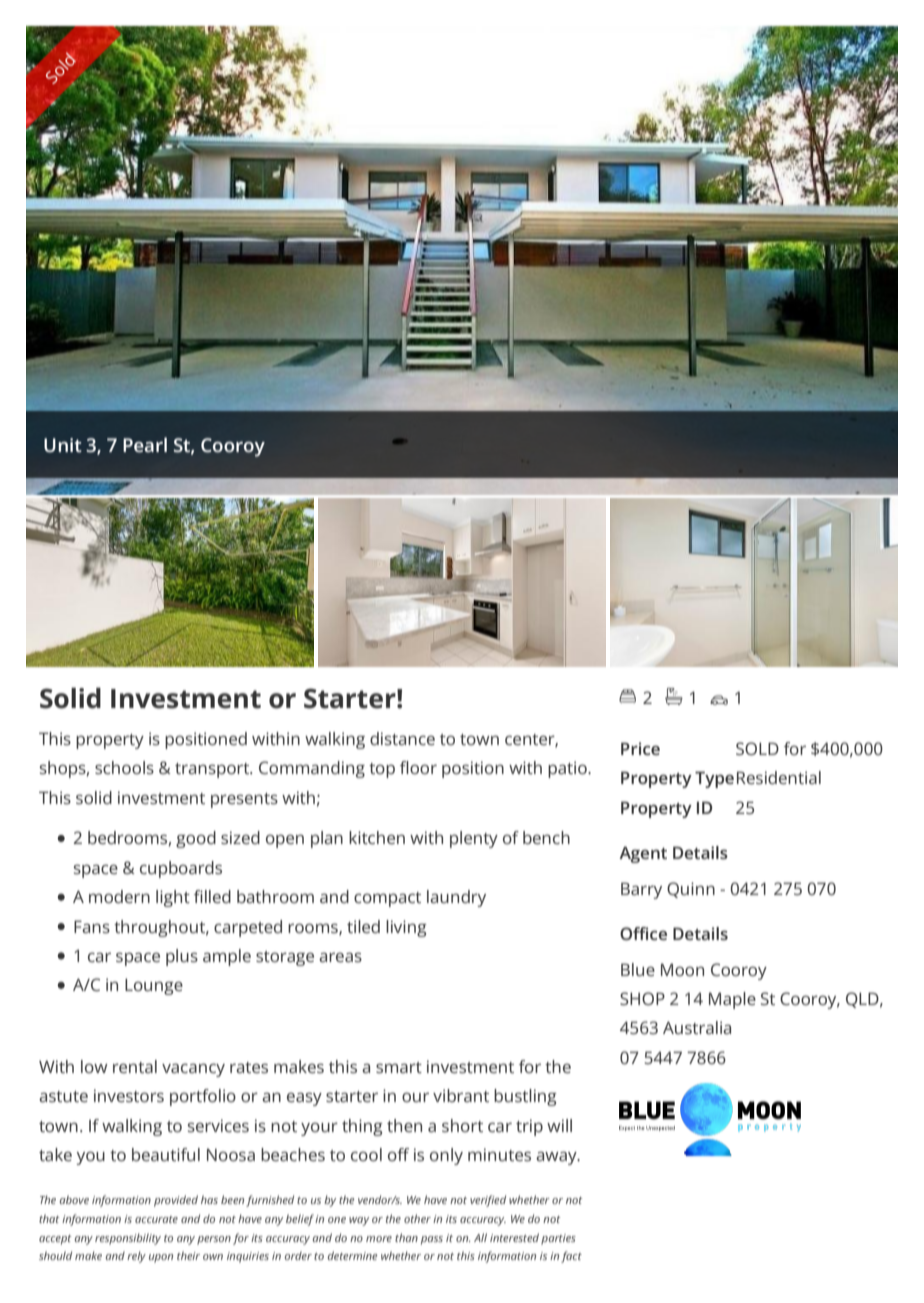 The height and width of the page is (1303, 924). What do you see at coordinates (399, 1067) in the page?
I see `smart` at bounding box center [399, 1067].
